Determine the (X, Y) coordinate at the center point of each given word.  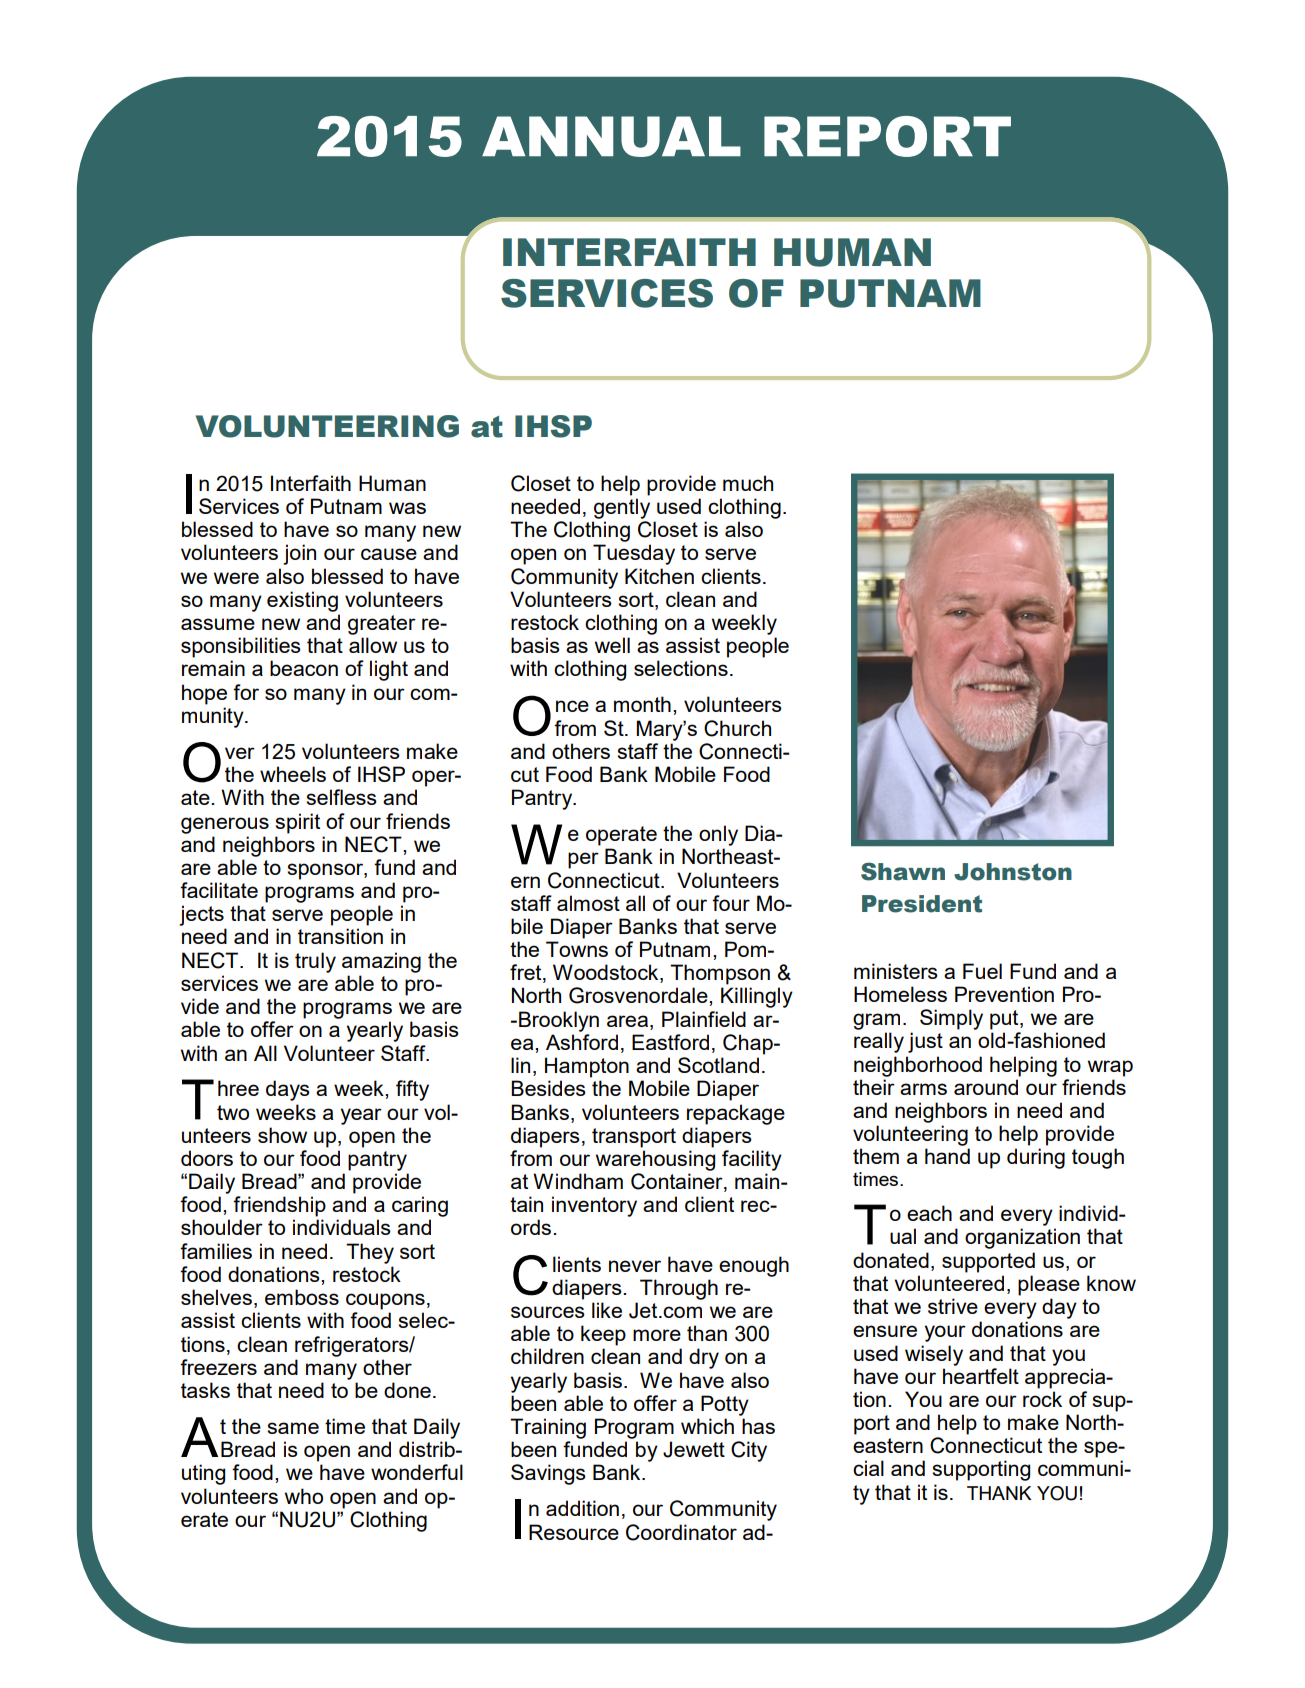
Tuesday (634, 554)
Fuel (982, 971)
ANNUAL (611, 136)
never (635, 1266)
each (929, 1213)
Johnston (1013, 872)
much (748, 483)
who (304, 1496)
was (407, 508)
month (642, 704)
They (370, 1253)
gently (622, 508)
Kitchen (659, 576)
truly (315, 962)
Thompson (720, 974)
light (389, 670)
